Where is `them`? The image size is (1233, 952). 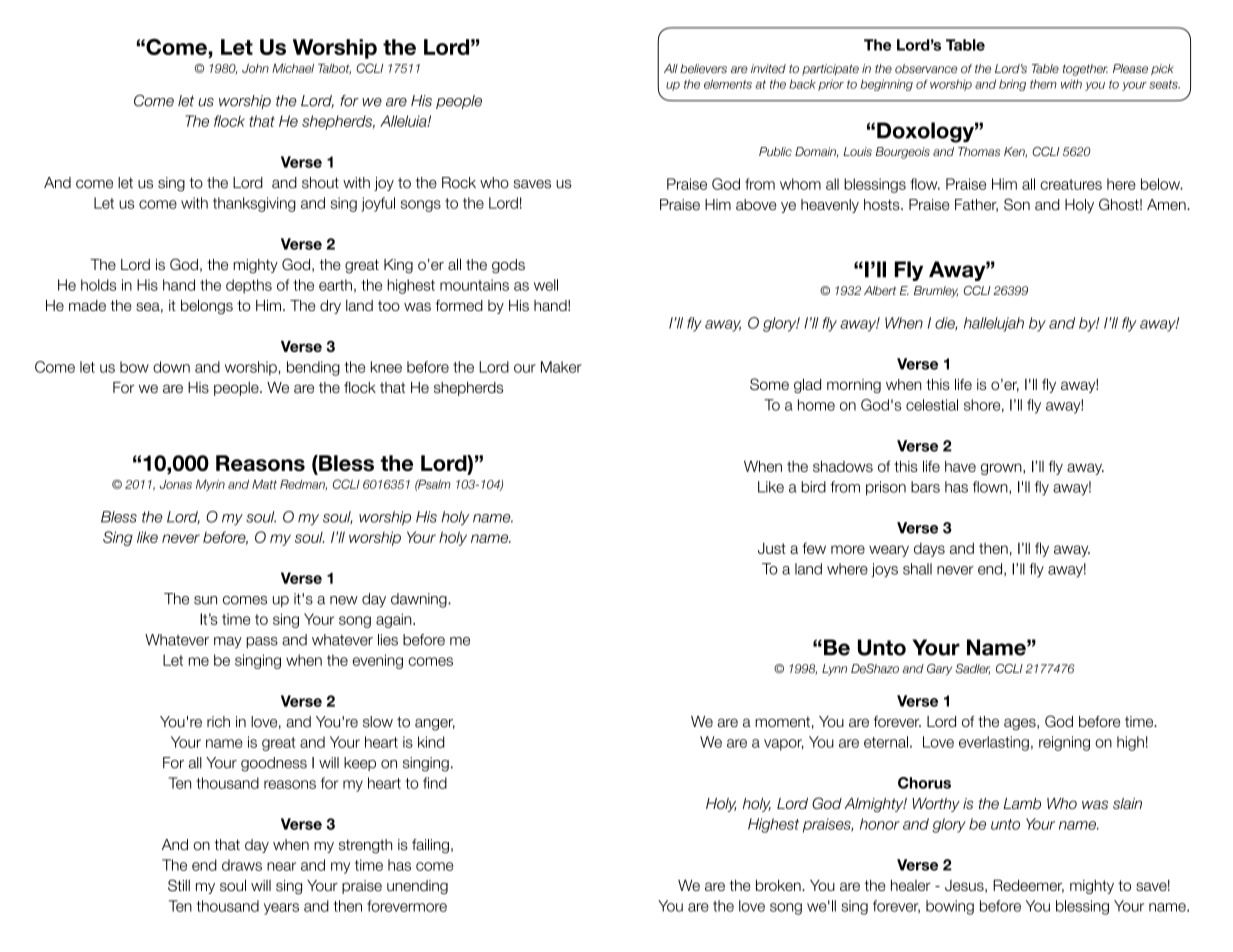
them is located at coordinates (1043, 84).
